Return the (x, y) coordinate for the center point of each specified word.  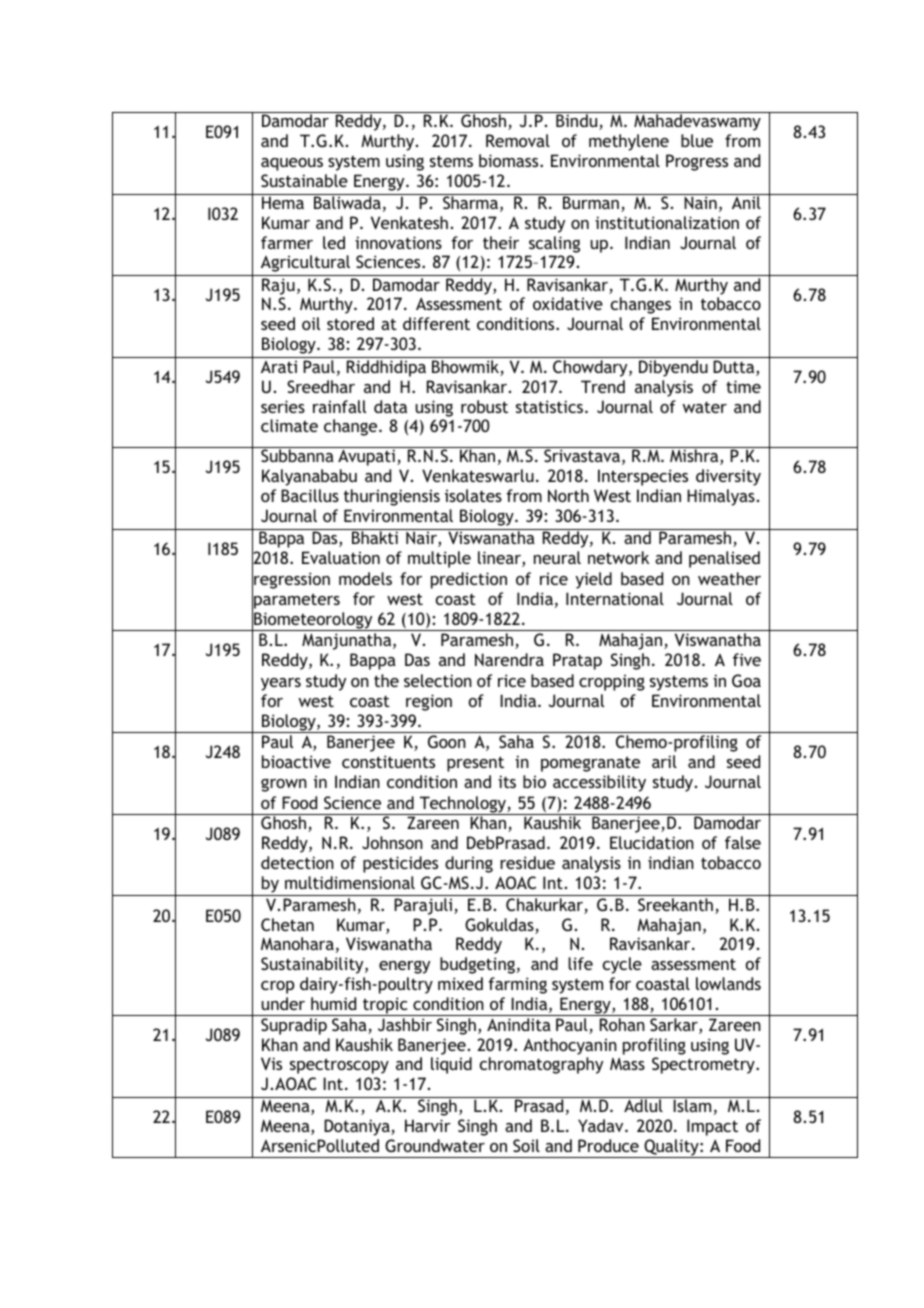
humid (333, 1003)
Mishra (695, 457)
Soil (526, 1145)
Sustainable (304, 180)
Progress (697, 162)
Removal (518, 140)
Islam (692, 1105)
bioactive (296, 761)
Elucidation (652, 842)
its (507, 781)
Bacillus (310, 495)
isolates (473, 495)
